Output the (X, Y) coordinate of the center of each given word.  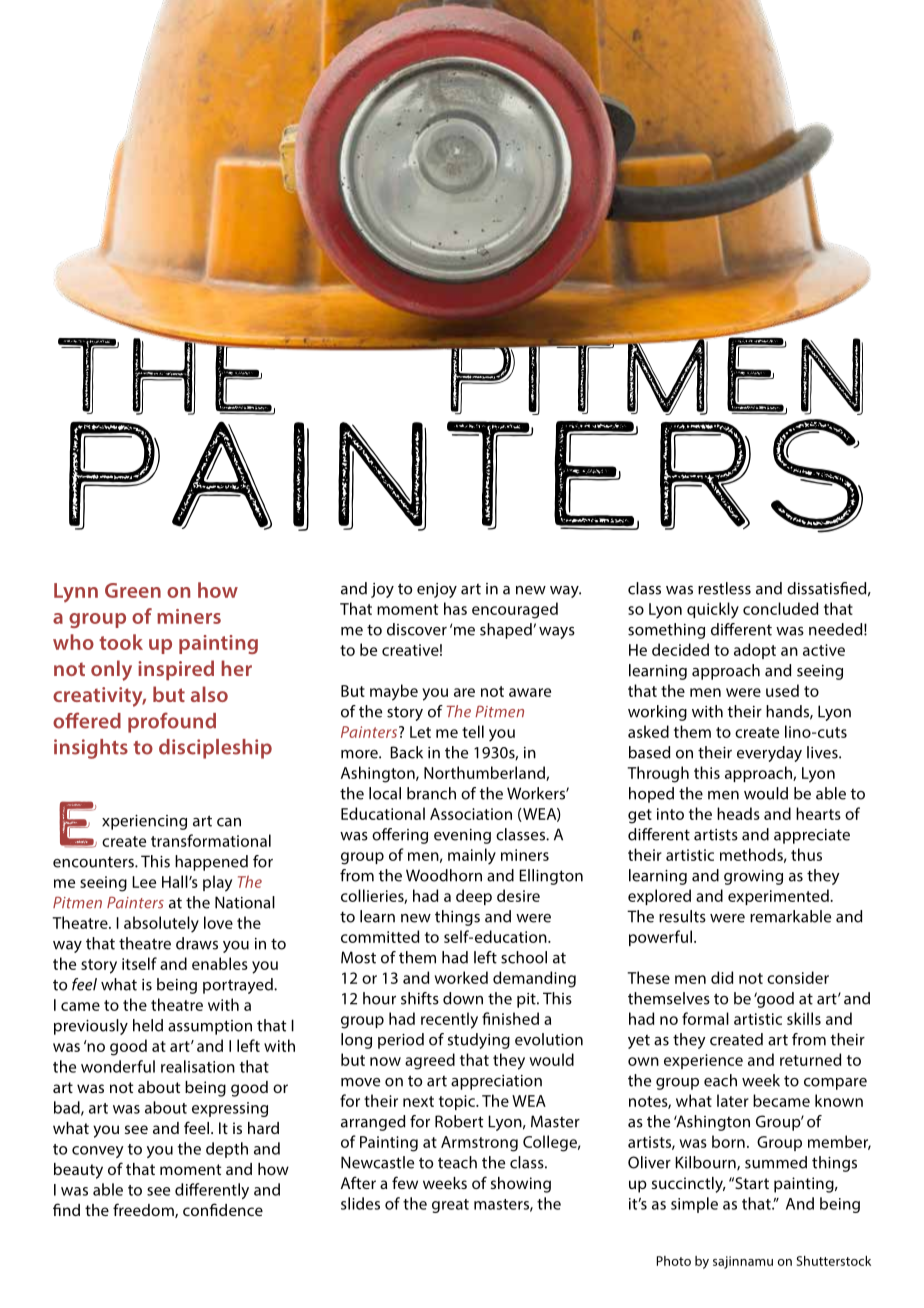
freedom (144, 1210)
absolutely (161, 924)
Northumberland (485, 773)
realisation (198, 1066)
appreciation (496, 1082)
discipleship (215, 749)
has (455, 608)
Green (133, 590)
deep (474, 897)
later (733, 1100)
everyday (769, 754)
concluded (780, 608)
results (682, 916)
